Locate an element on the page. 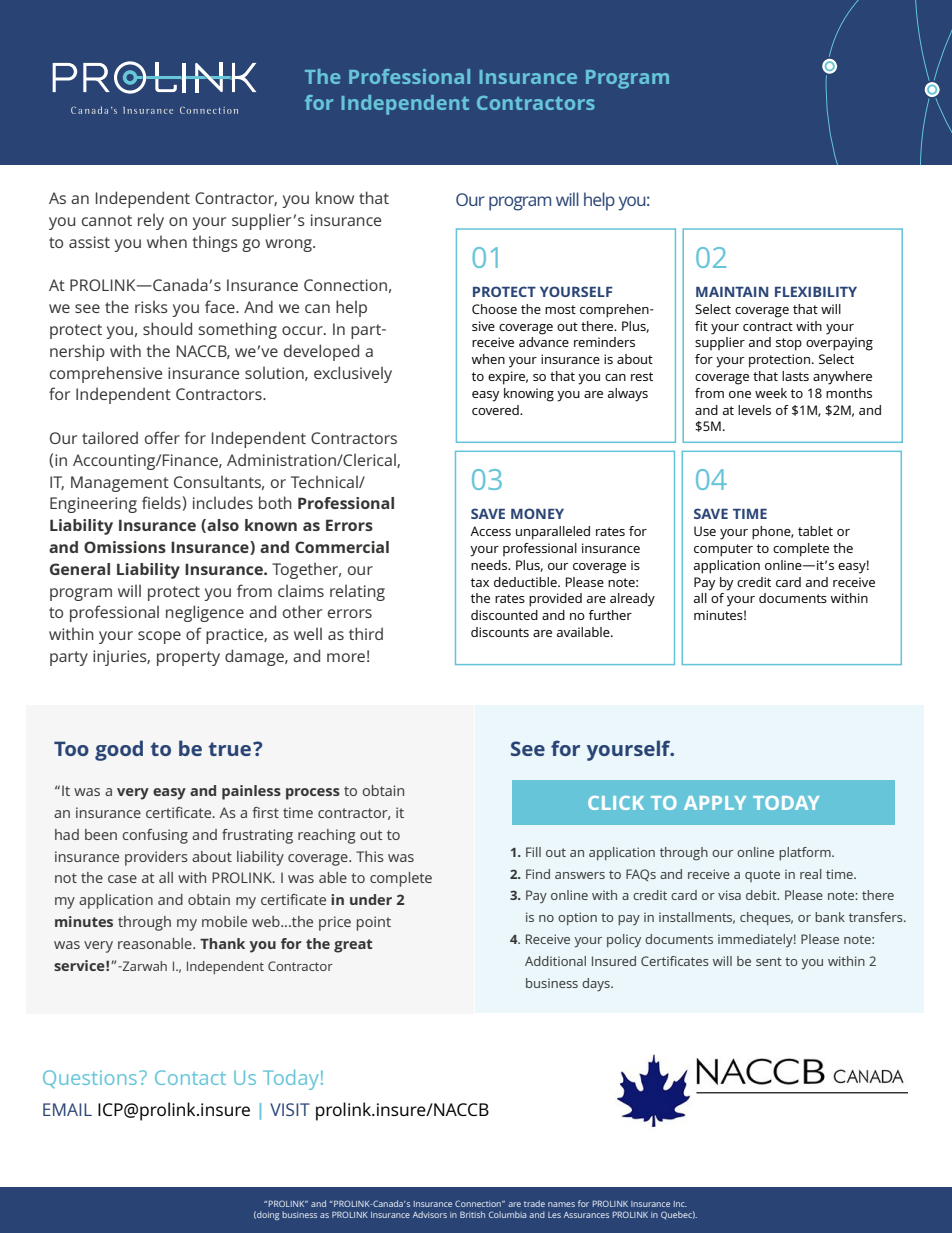 The image size is (952, 1233). providers is located at coordinates (156, 858).
